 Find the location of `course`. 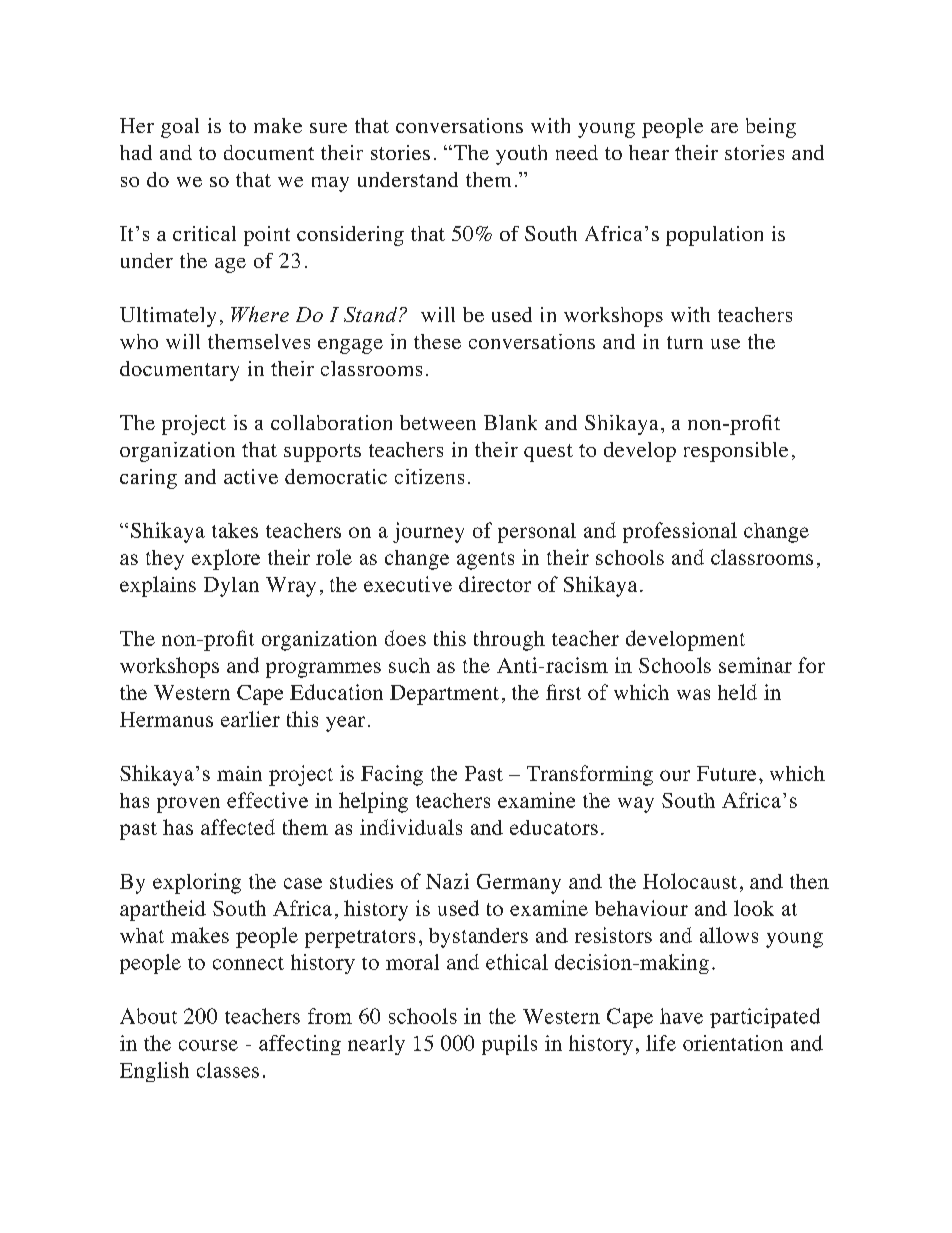

course is located at coordinates (208, 1045).
